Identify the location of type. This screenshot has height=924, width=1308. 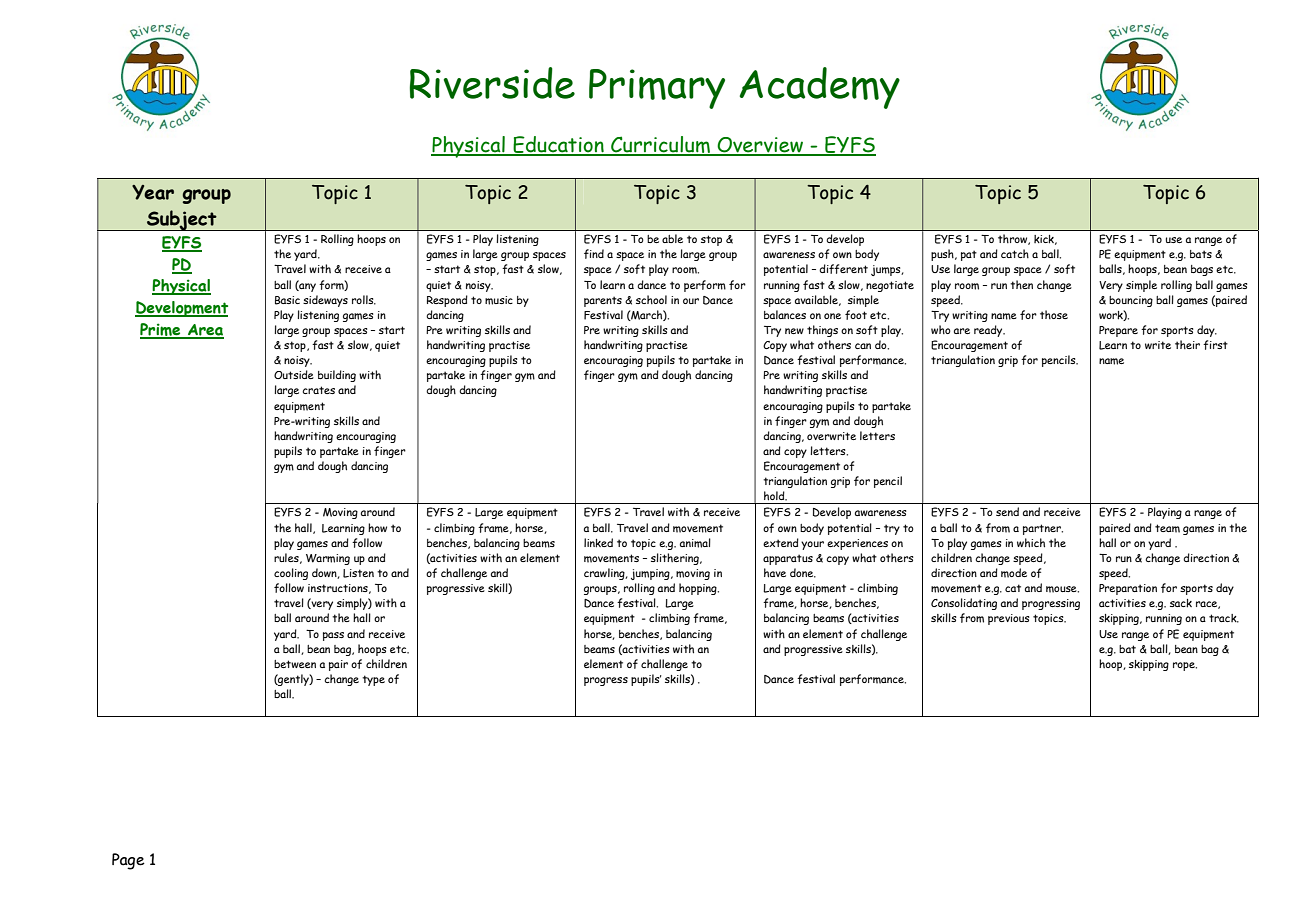
(373, 680).
